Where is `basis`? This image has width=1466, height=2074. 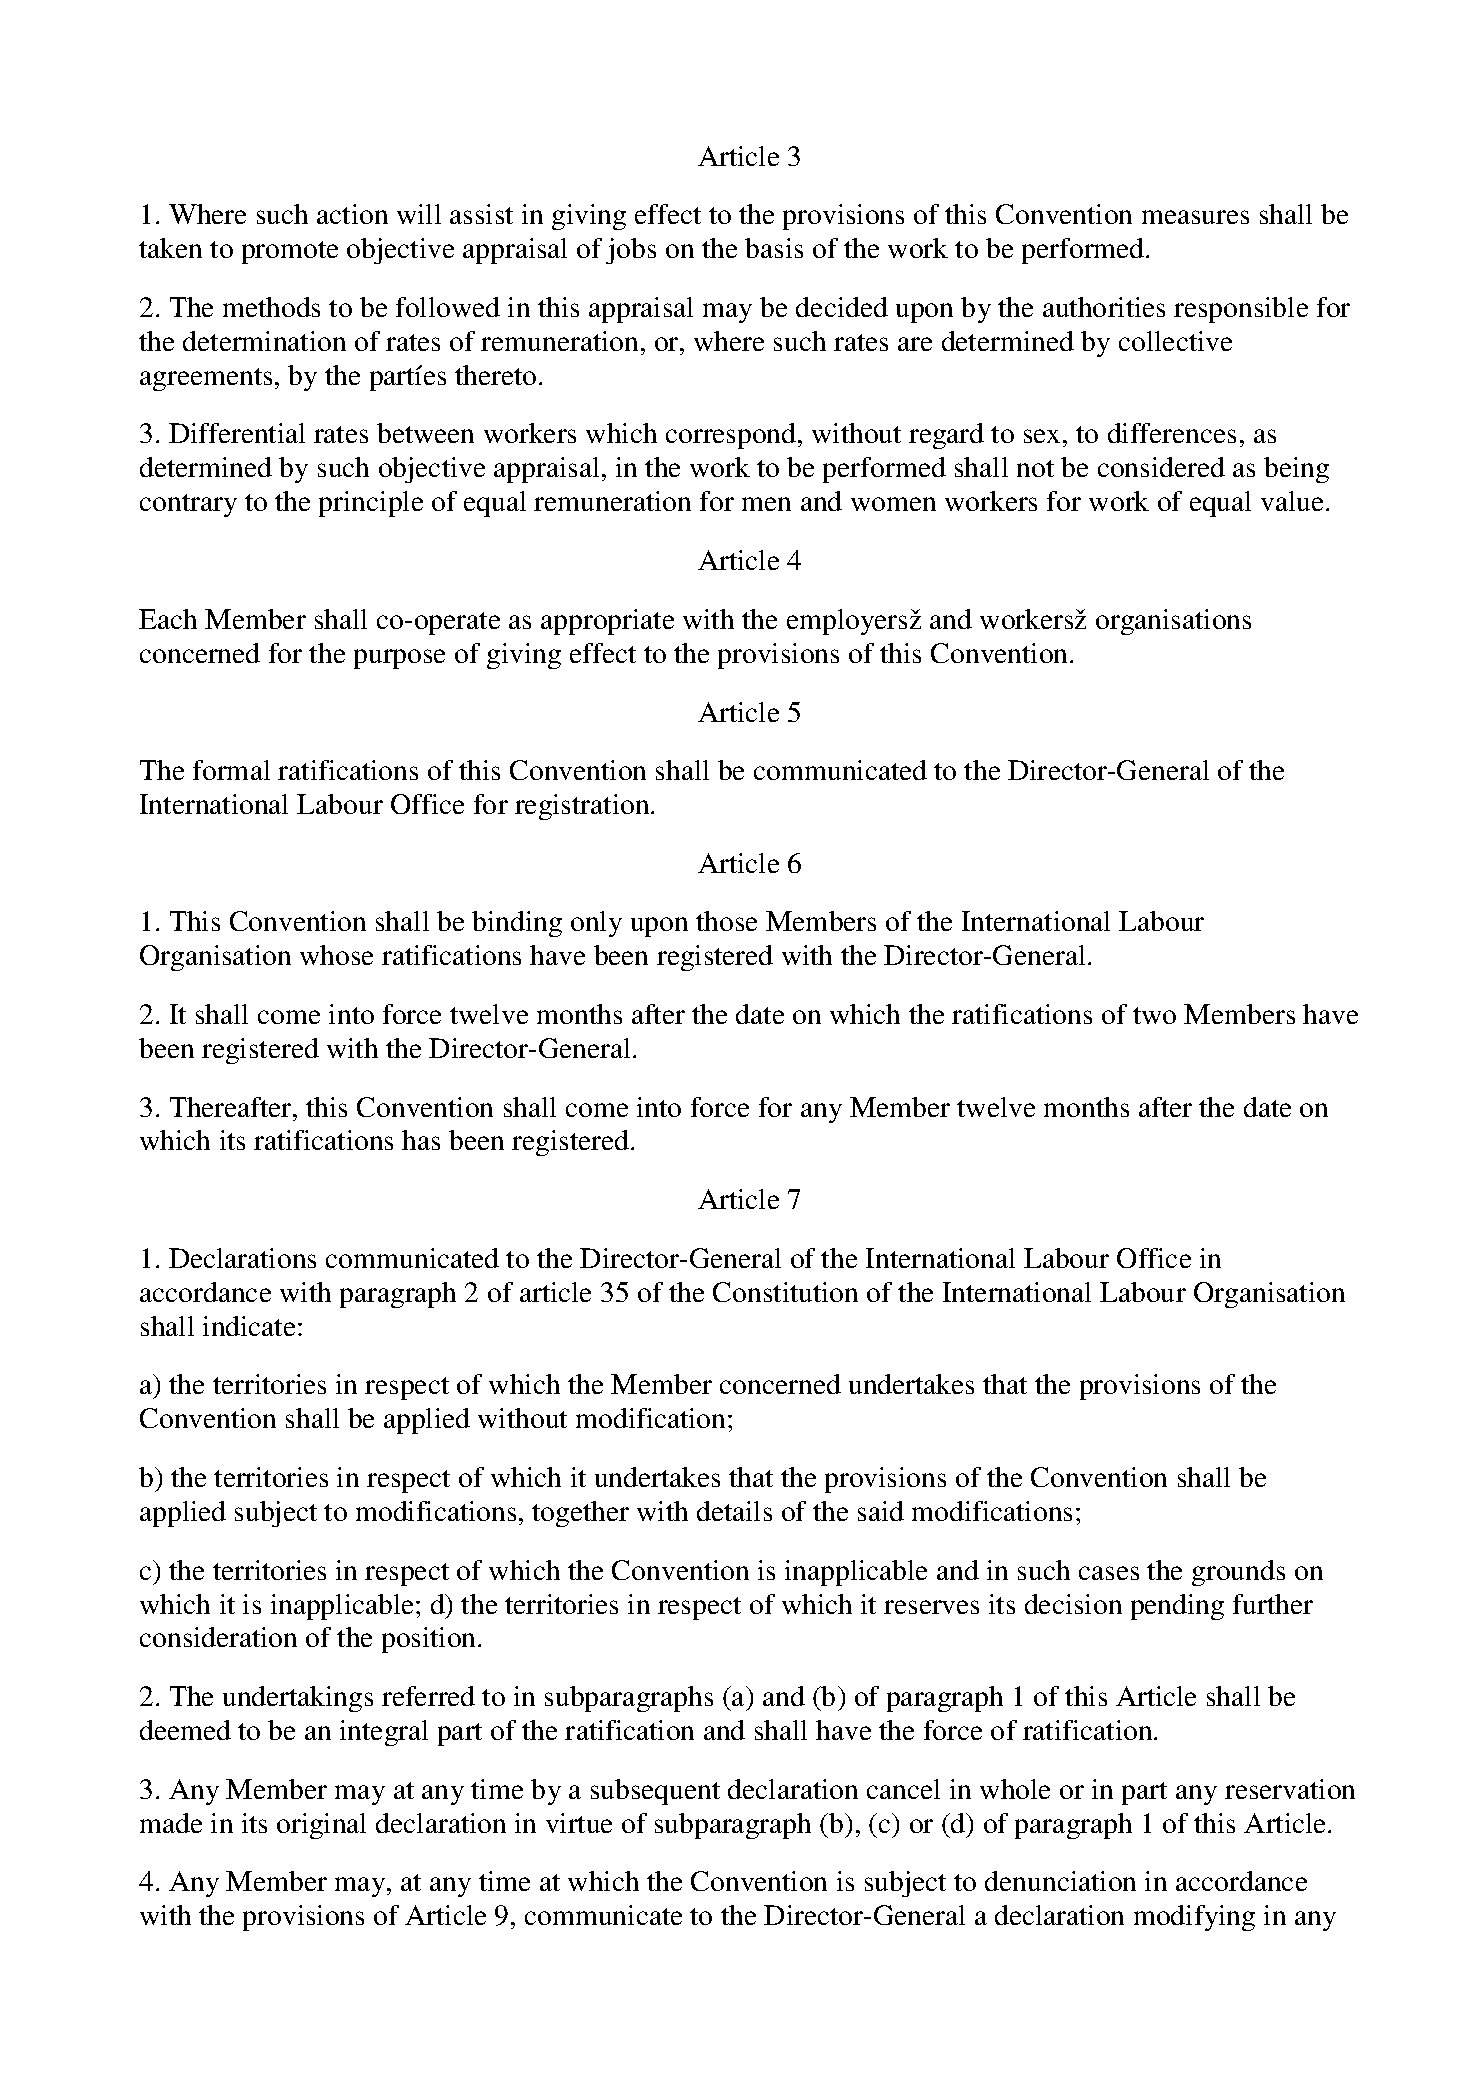 basis is located at coordinates (774, 248).
